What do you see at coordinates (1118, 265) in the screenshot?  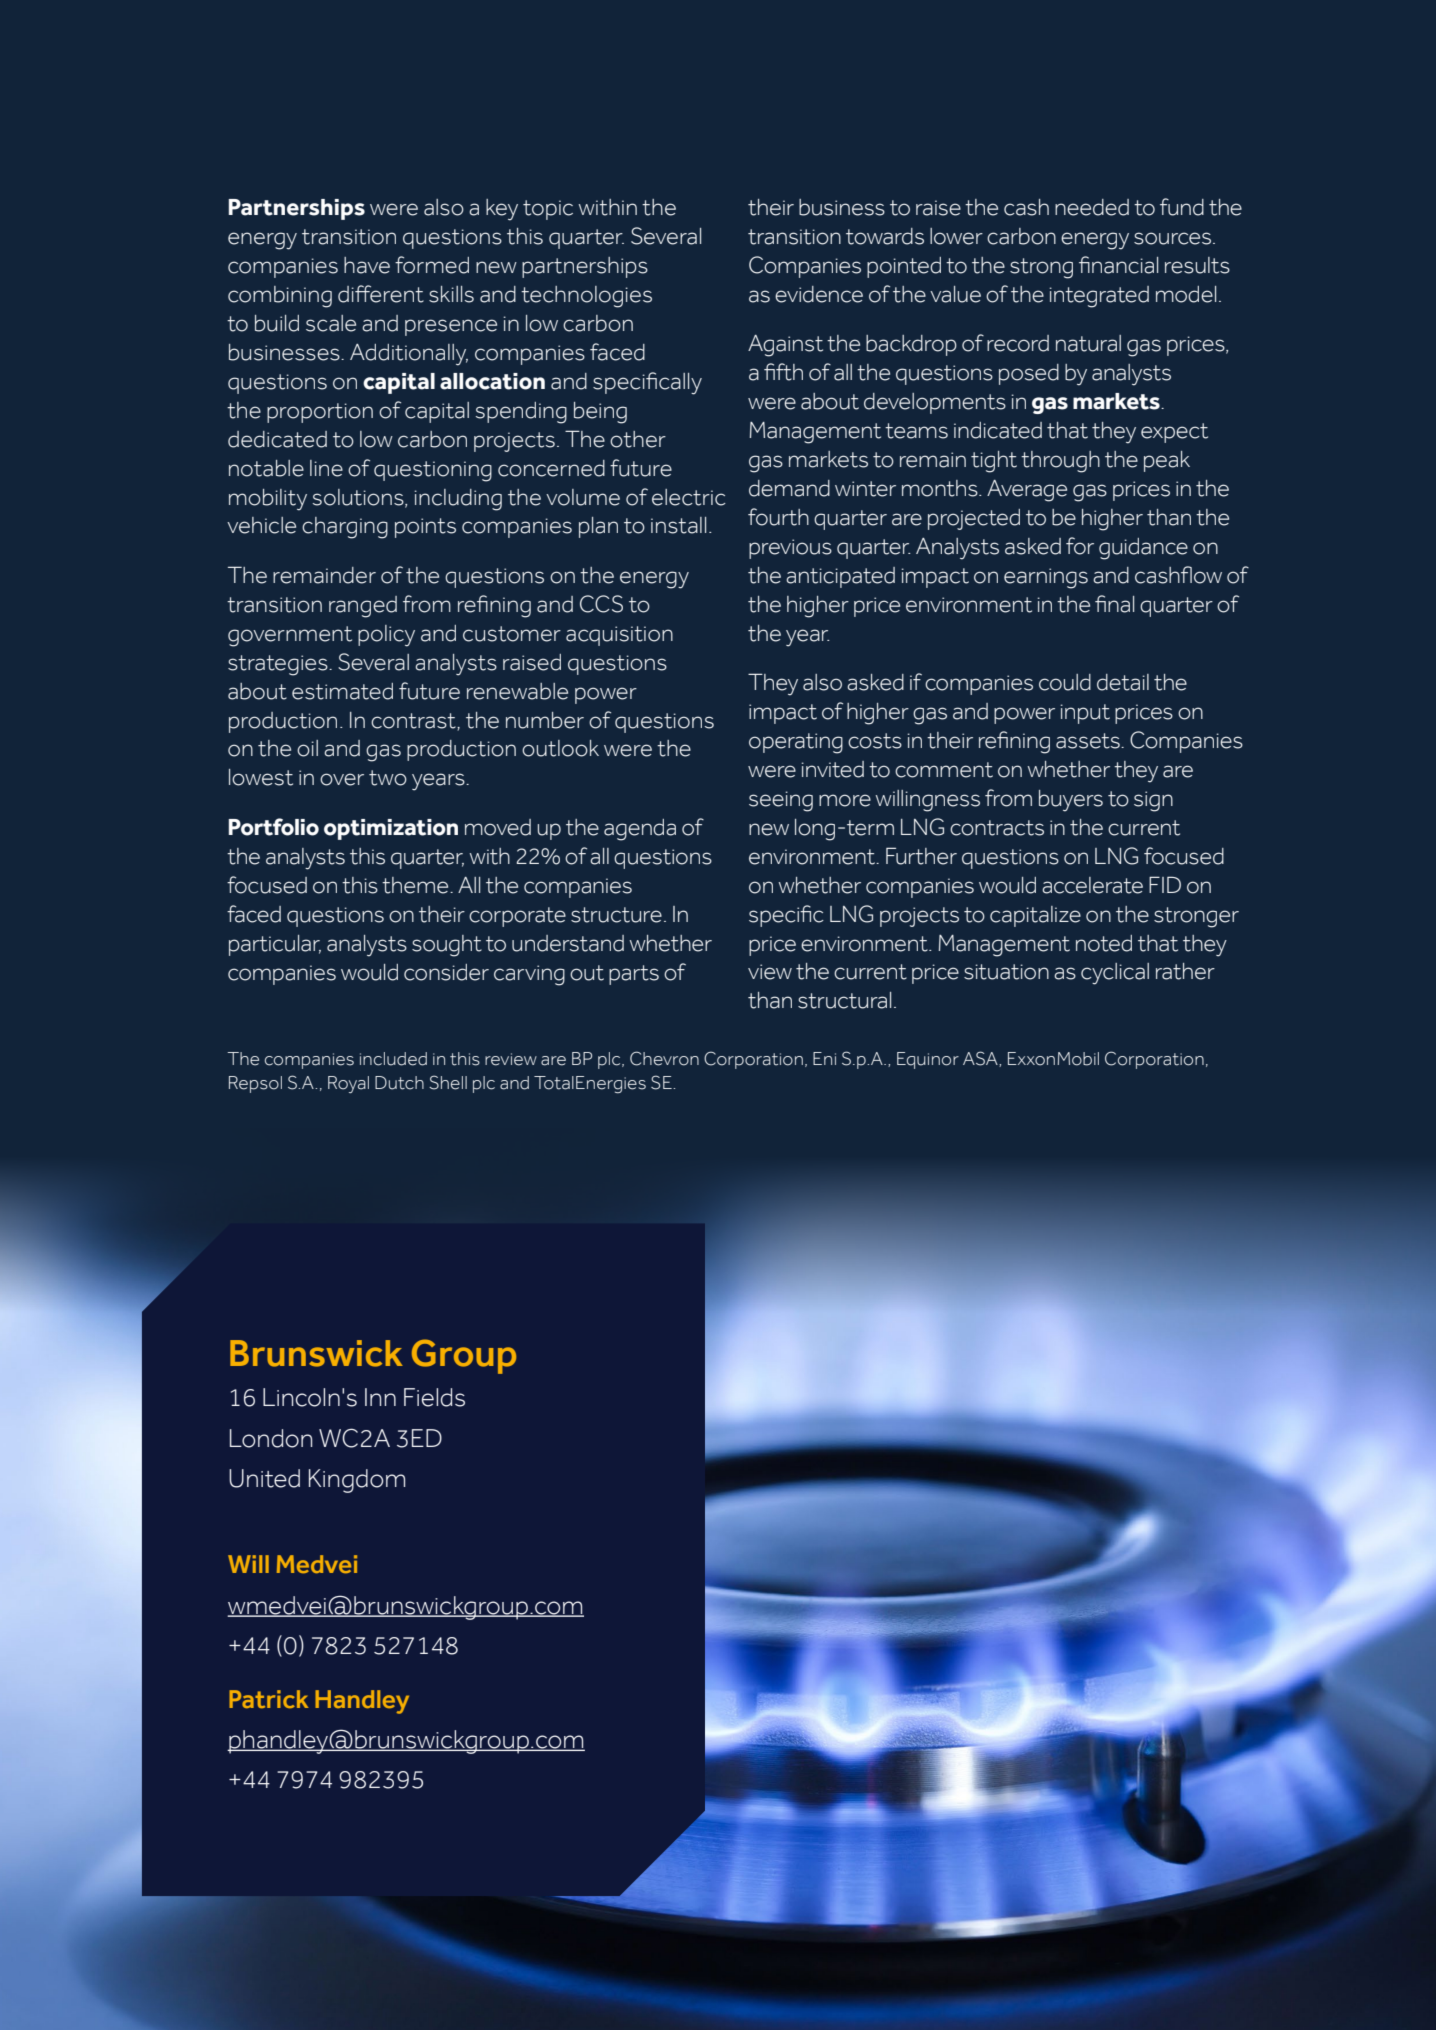 I see `financial` at bounding box center [1118, 265].
